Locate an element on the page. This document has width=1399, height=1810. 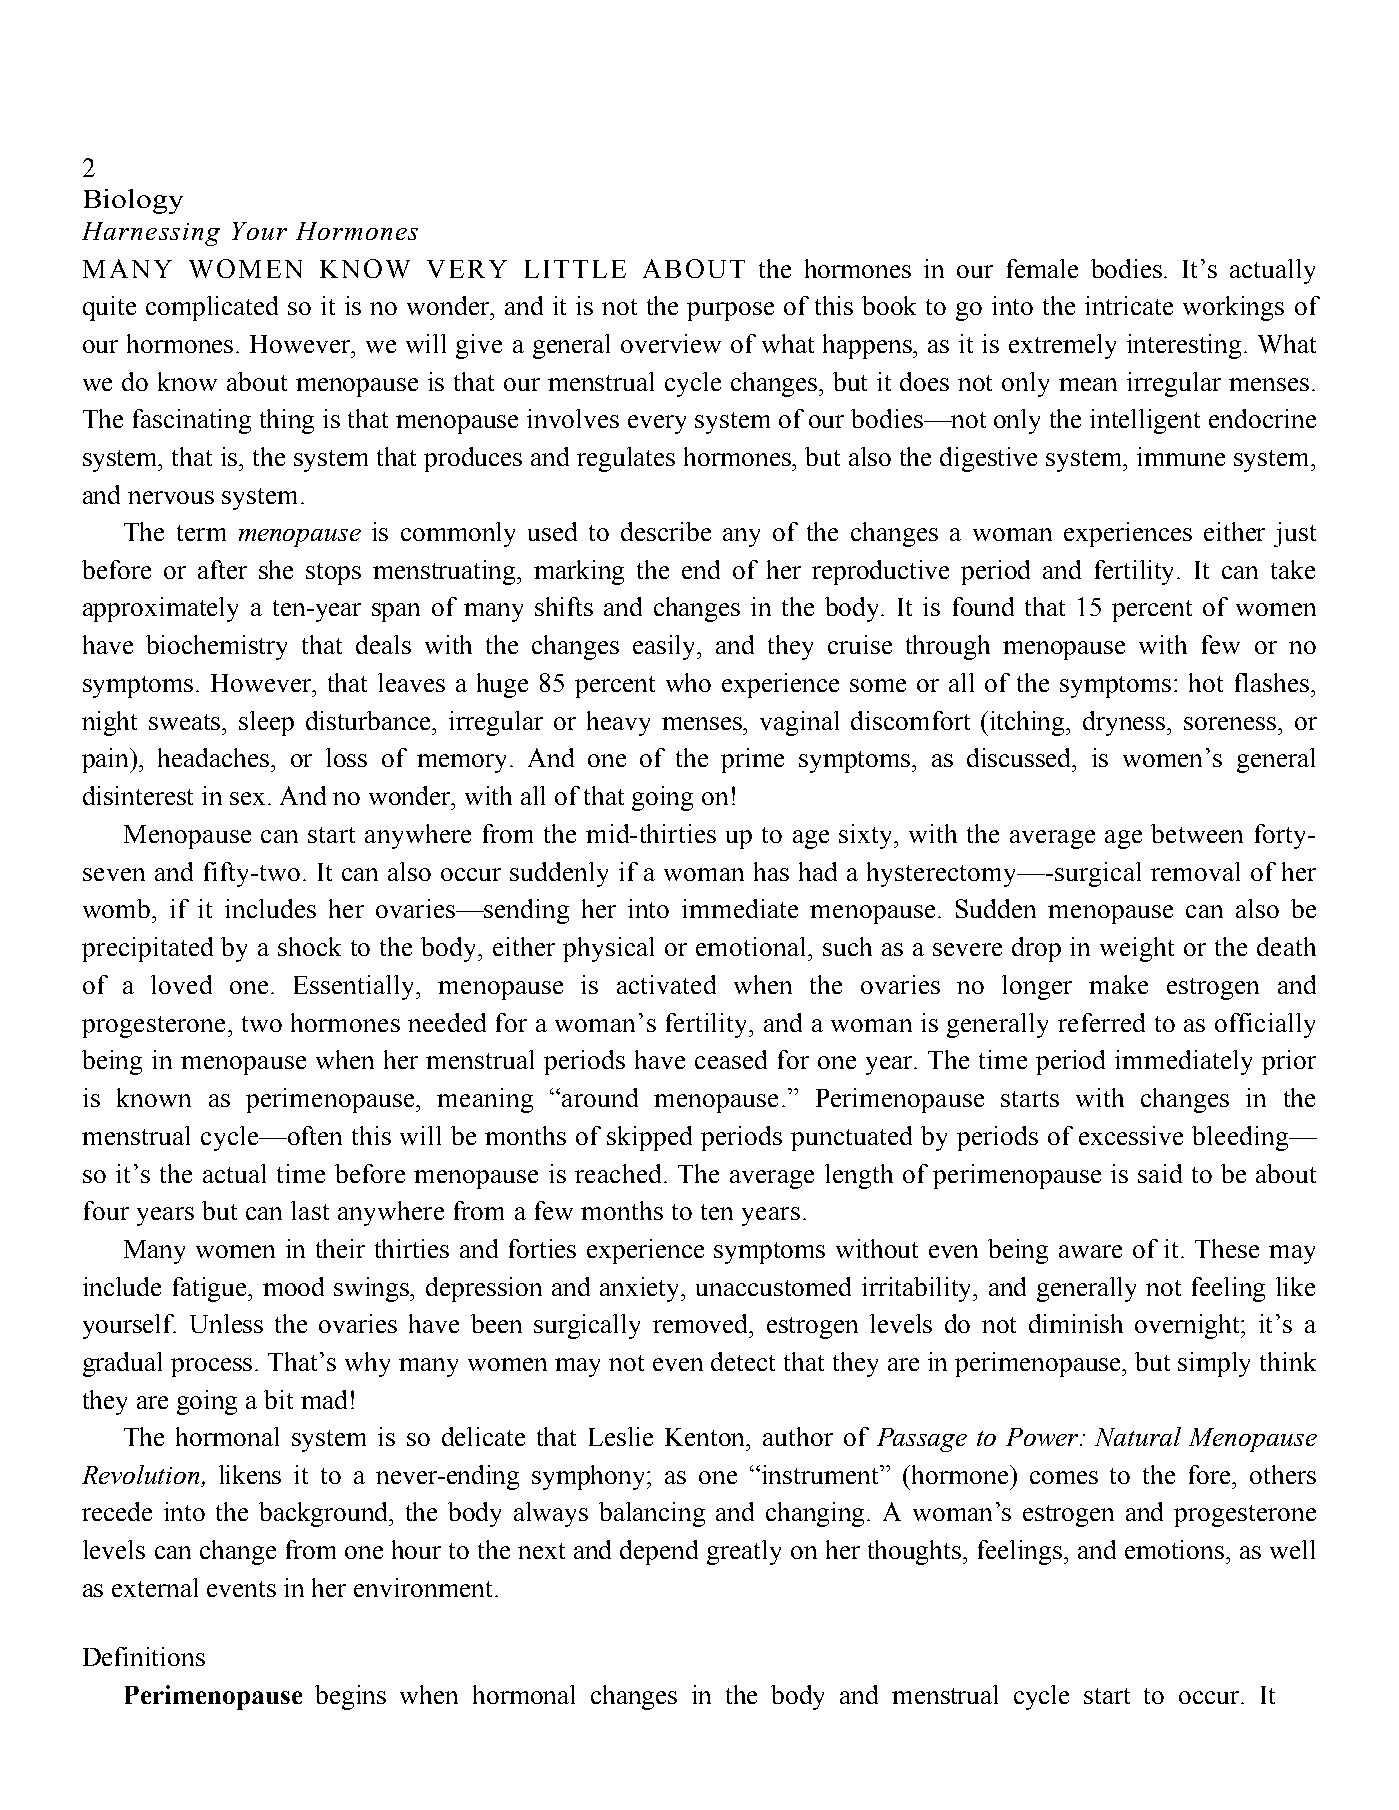
weight is located at coordinates (1137, 949).
